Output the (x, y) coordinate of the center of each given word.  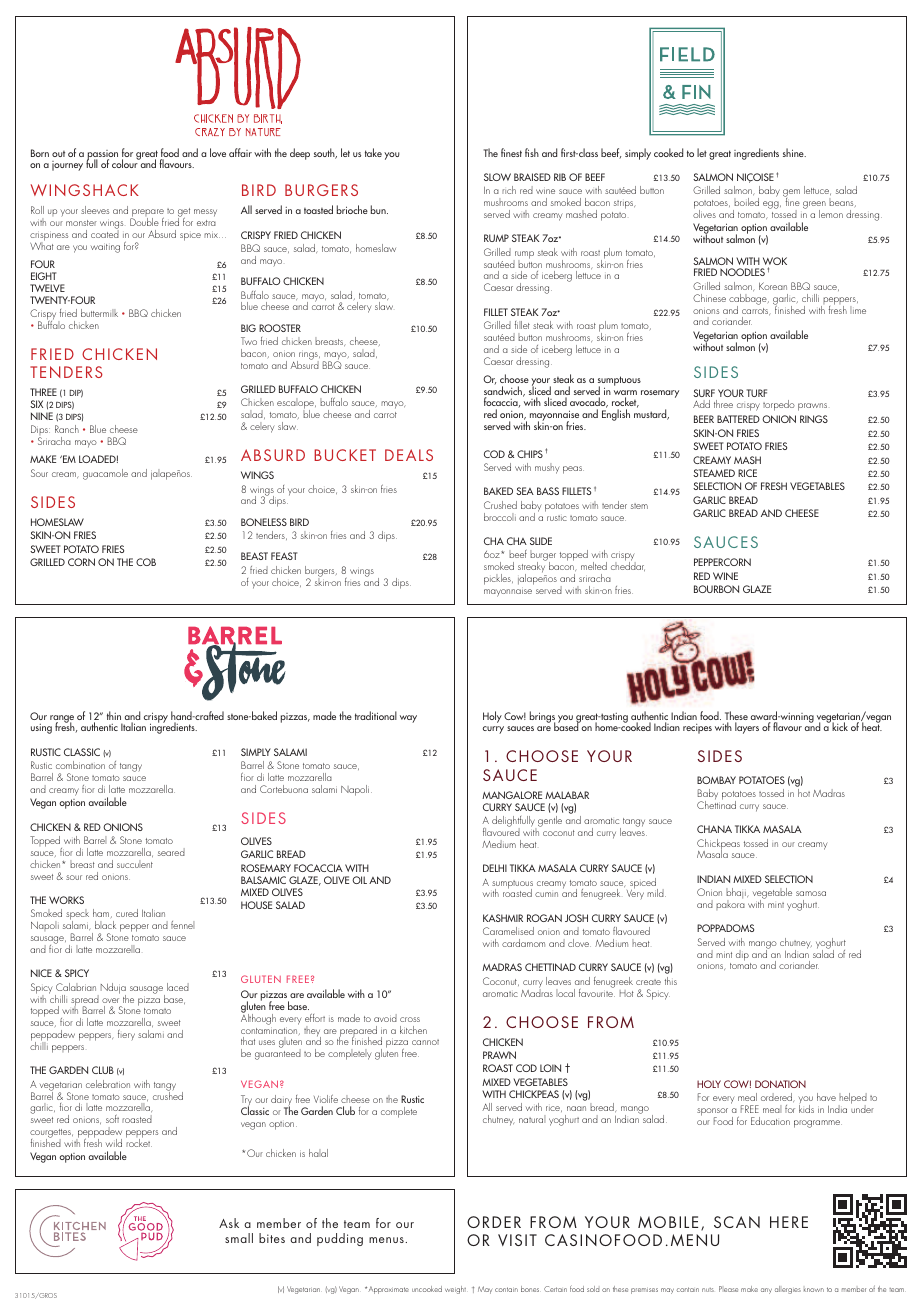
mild (656, 893)
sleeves (95, 210)
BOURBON (716, 589)
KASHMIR (503, 918)
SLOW (497, 177)
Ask (229, 1223)
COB (146, 562)
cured (127, 913)
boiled (746, 202)
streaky (532, 568)
